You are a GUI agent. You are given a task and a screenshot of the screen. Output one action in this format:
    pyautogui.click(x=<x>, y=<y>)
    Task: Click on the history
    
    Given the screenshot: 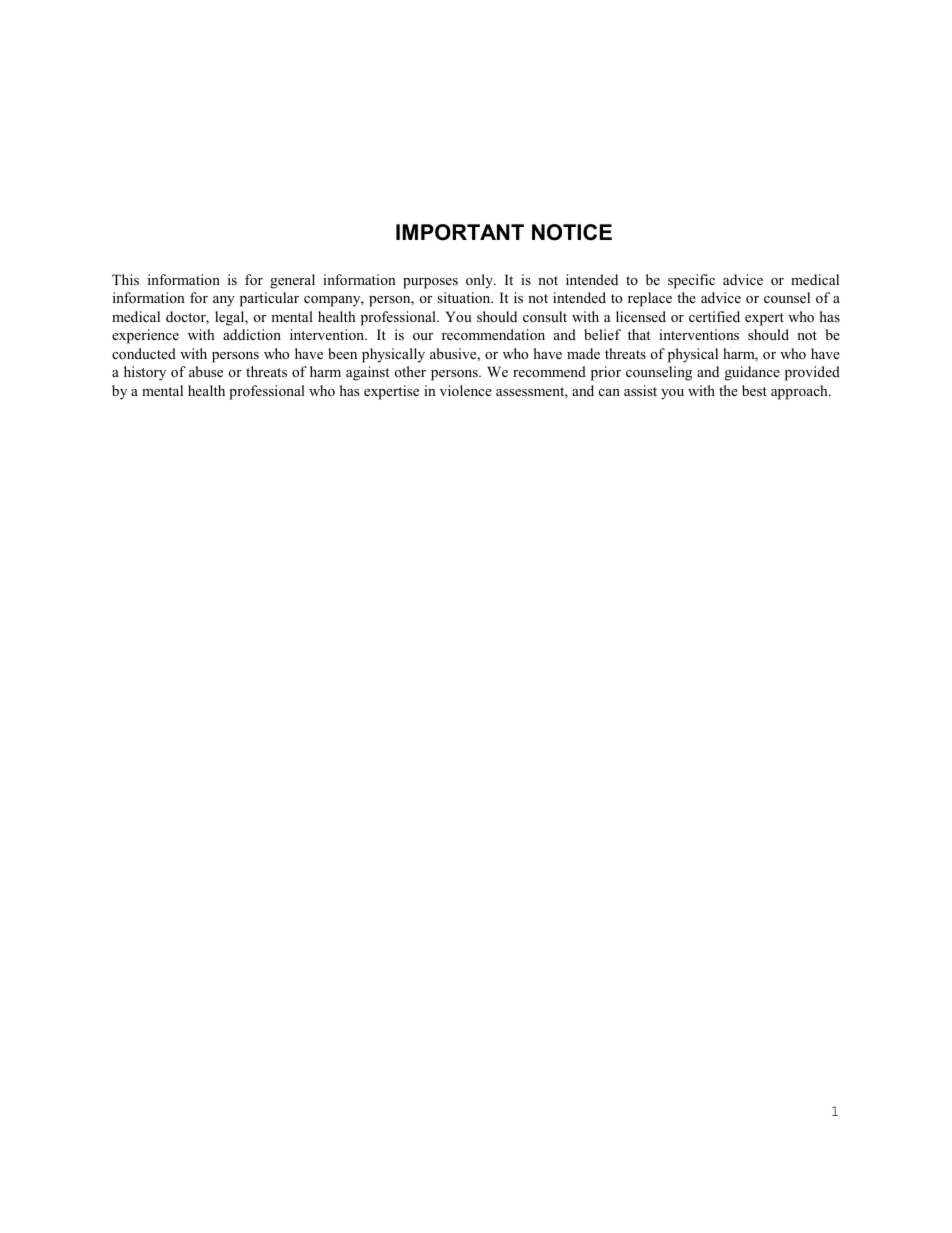 What is the action you would take?
    pyautogui.click(x=145, y=373)
